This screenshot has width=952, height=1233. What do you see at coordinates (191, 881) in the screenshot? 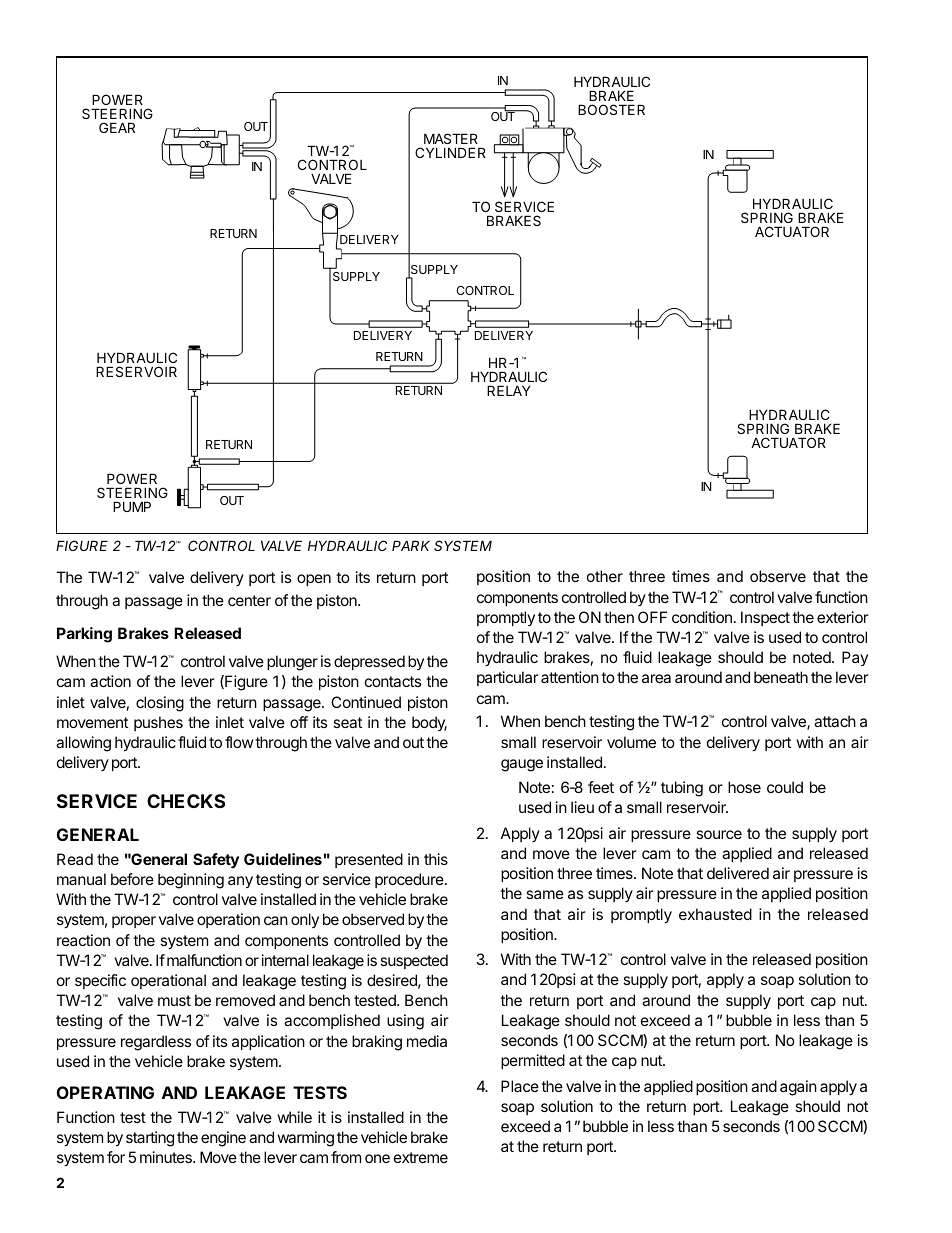
I see `beginning` at bounding box center [191, 881].
